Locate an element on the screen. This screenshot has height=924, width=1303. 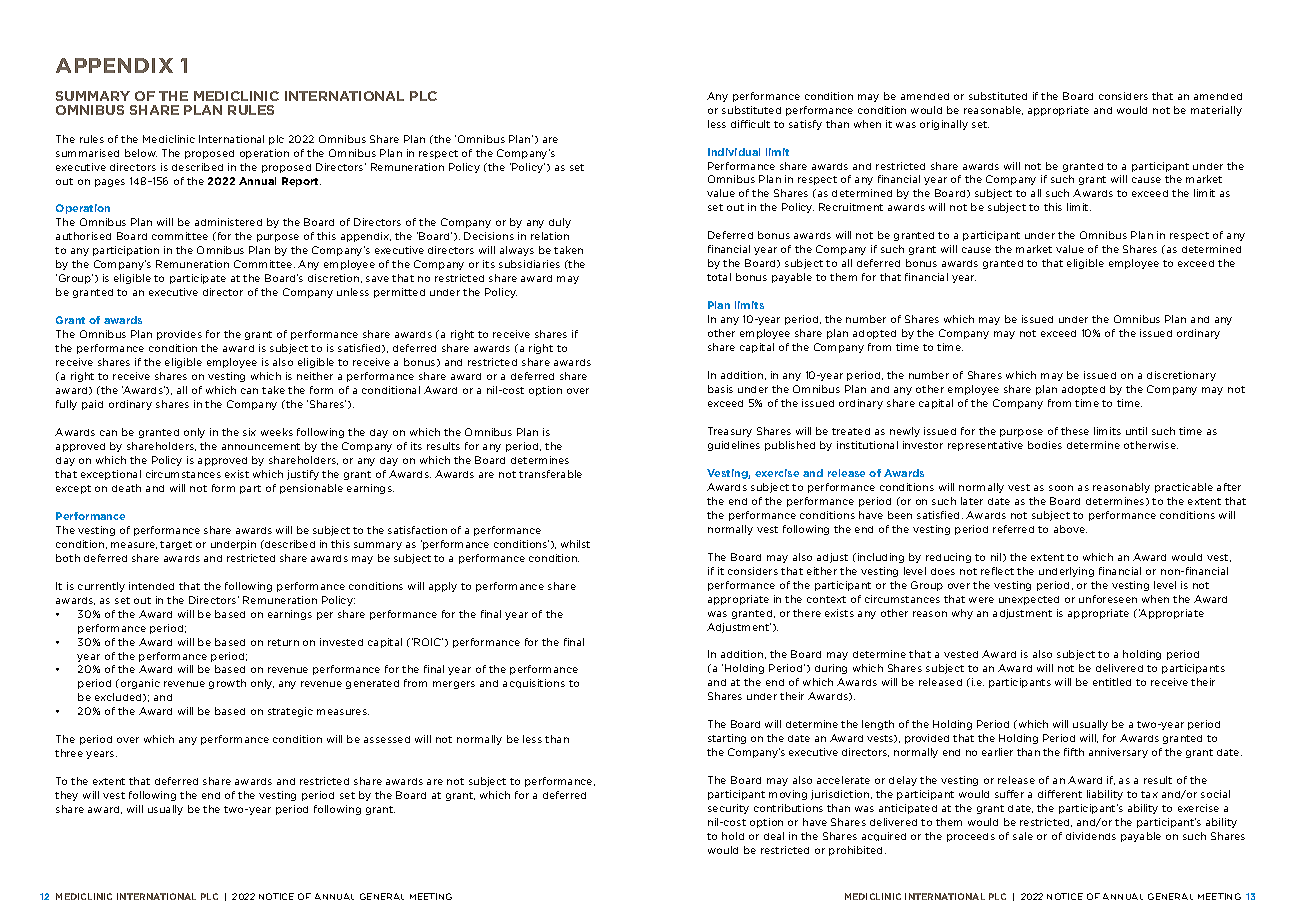
entitled is located at coordinates (1112, 682).
